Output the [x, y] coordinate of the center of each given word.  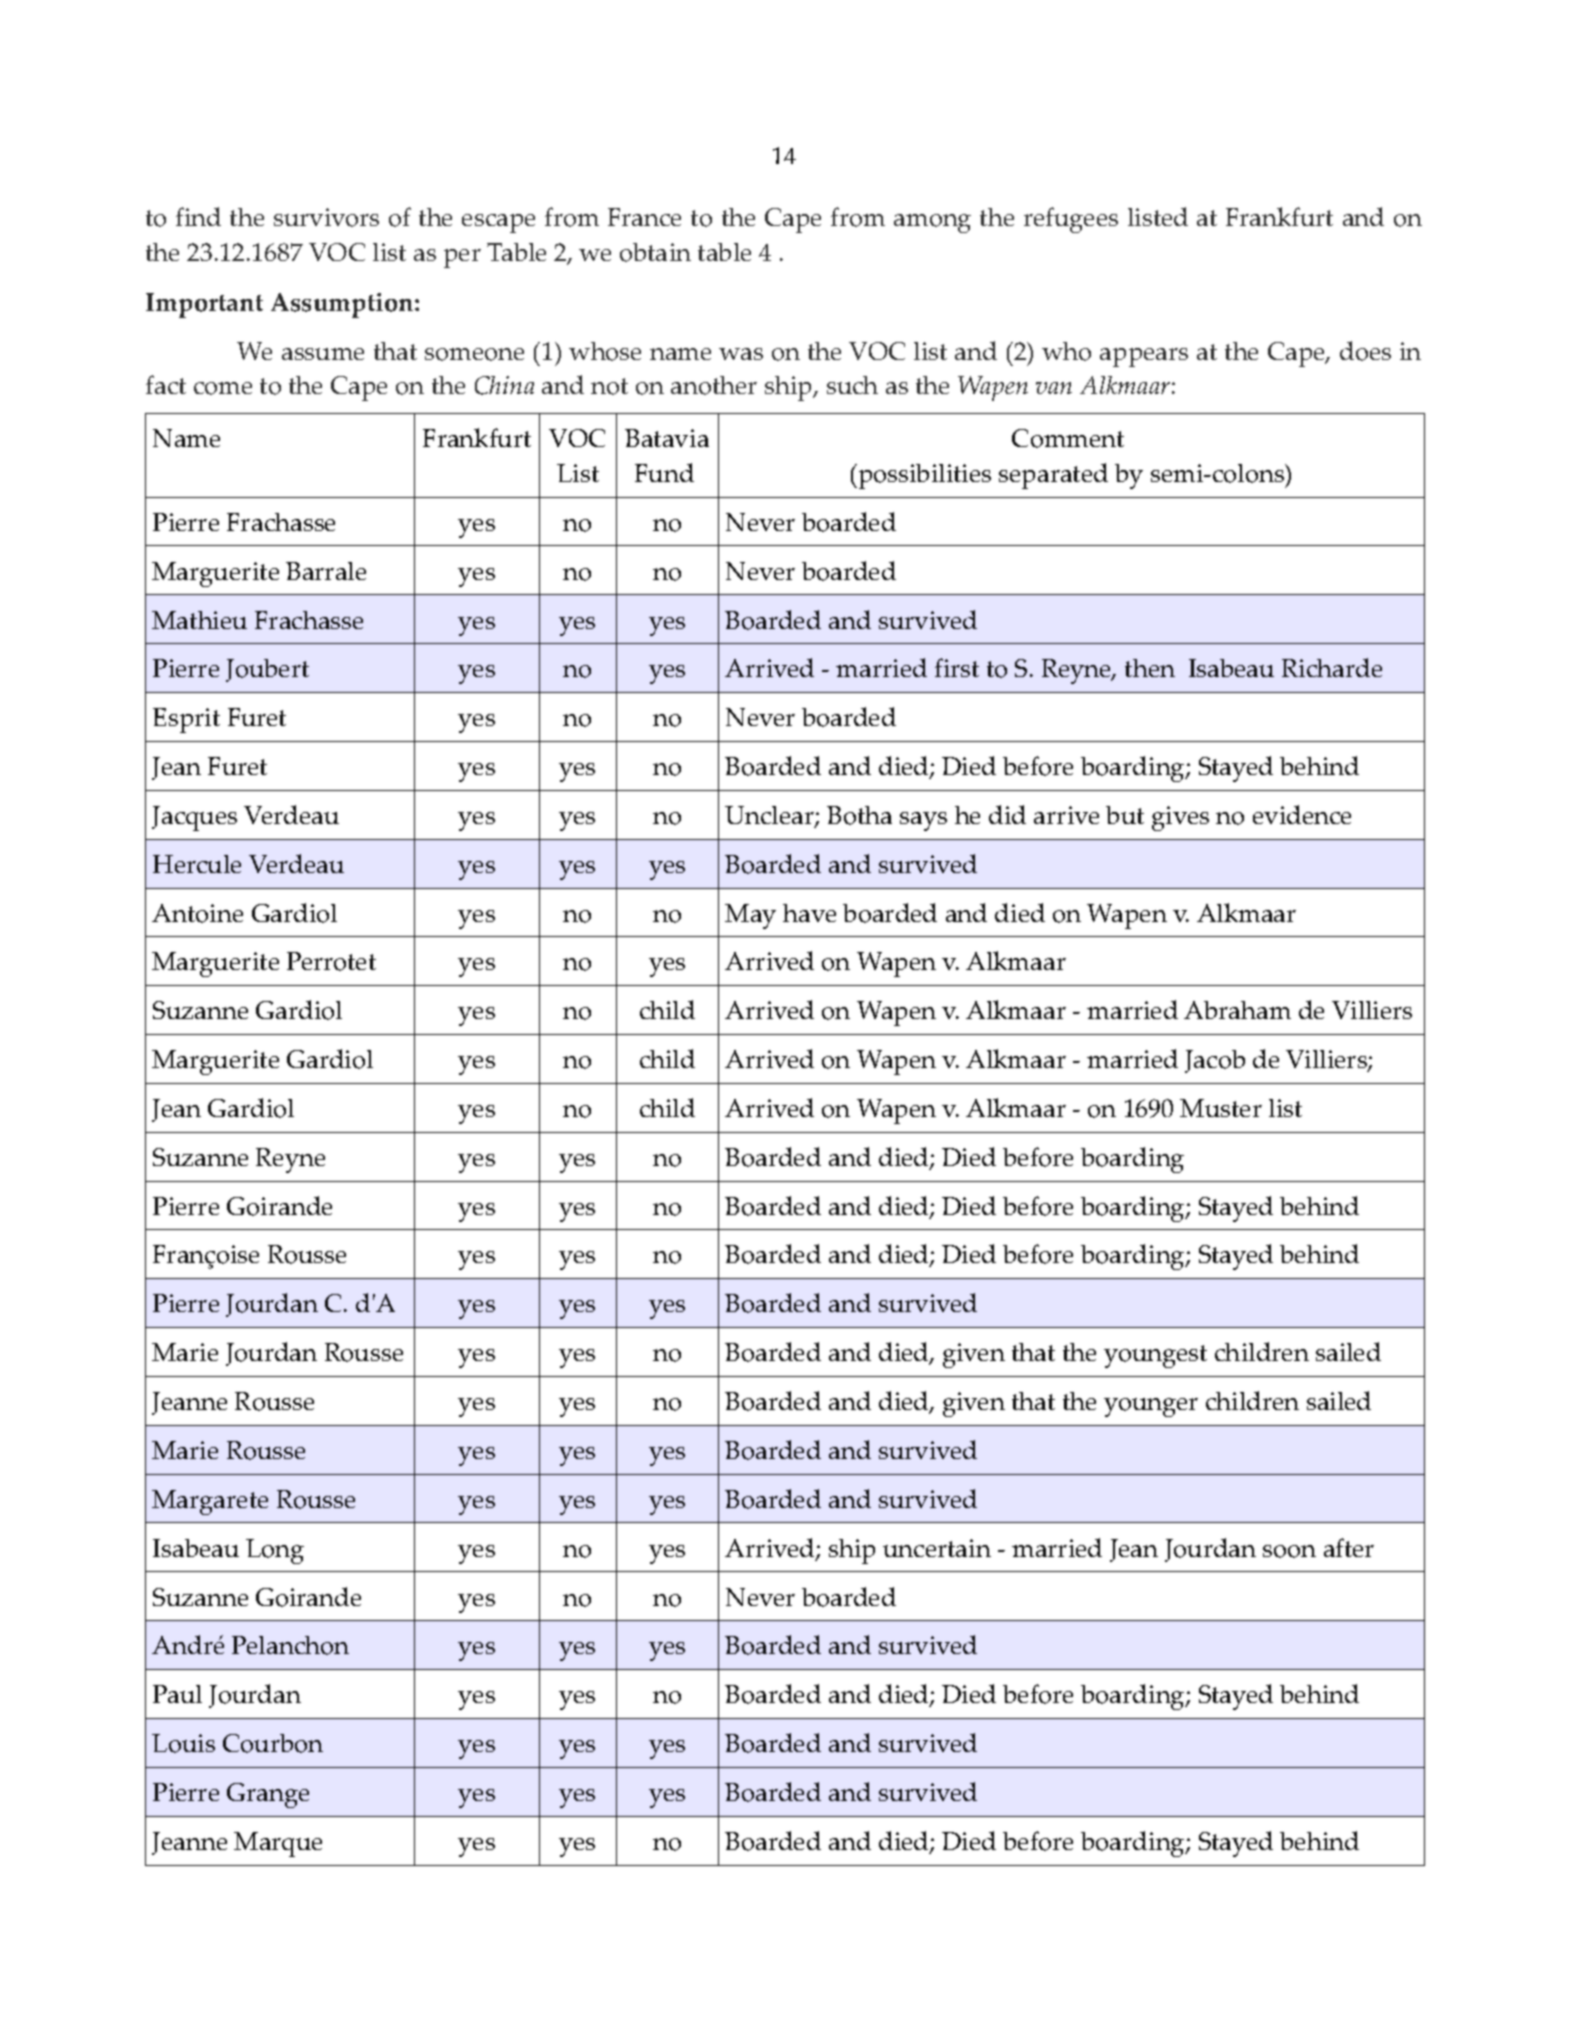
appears [1144, 357]
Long [275, 1551]
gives [1180, 818]
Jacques [194, 818]
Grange [268, 1795]
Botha [859, 815]
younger [1151, 1407]
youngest [1155, 1356]
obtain [655, 252]
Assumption [343, 305]
